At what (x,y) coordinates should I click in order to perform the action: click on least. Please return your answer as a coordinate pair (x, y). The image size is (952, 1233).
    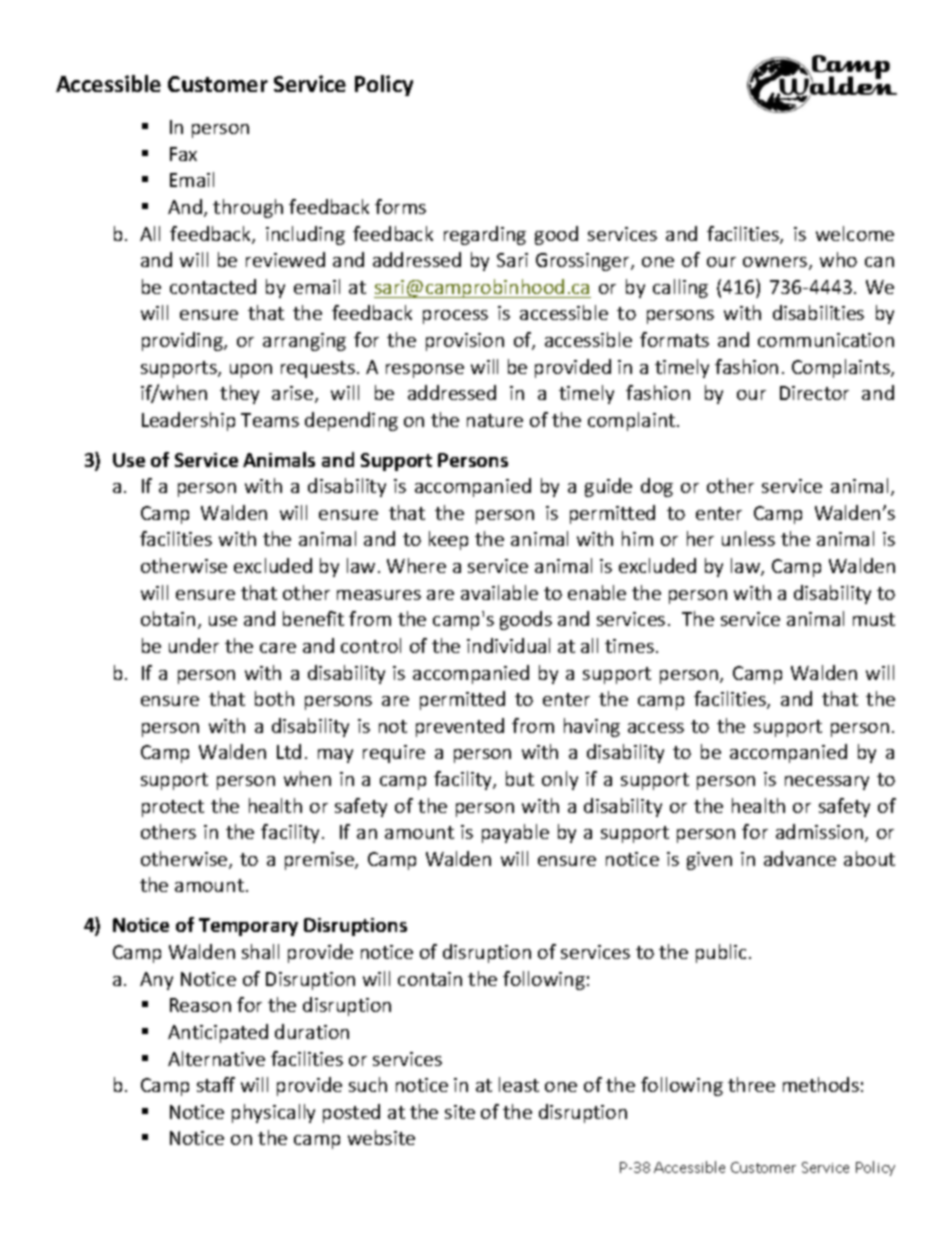
    Looking at the image, I should click on (519, 1084).
